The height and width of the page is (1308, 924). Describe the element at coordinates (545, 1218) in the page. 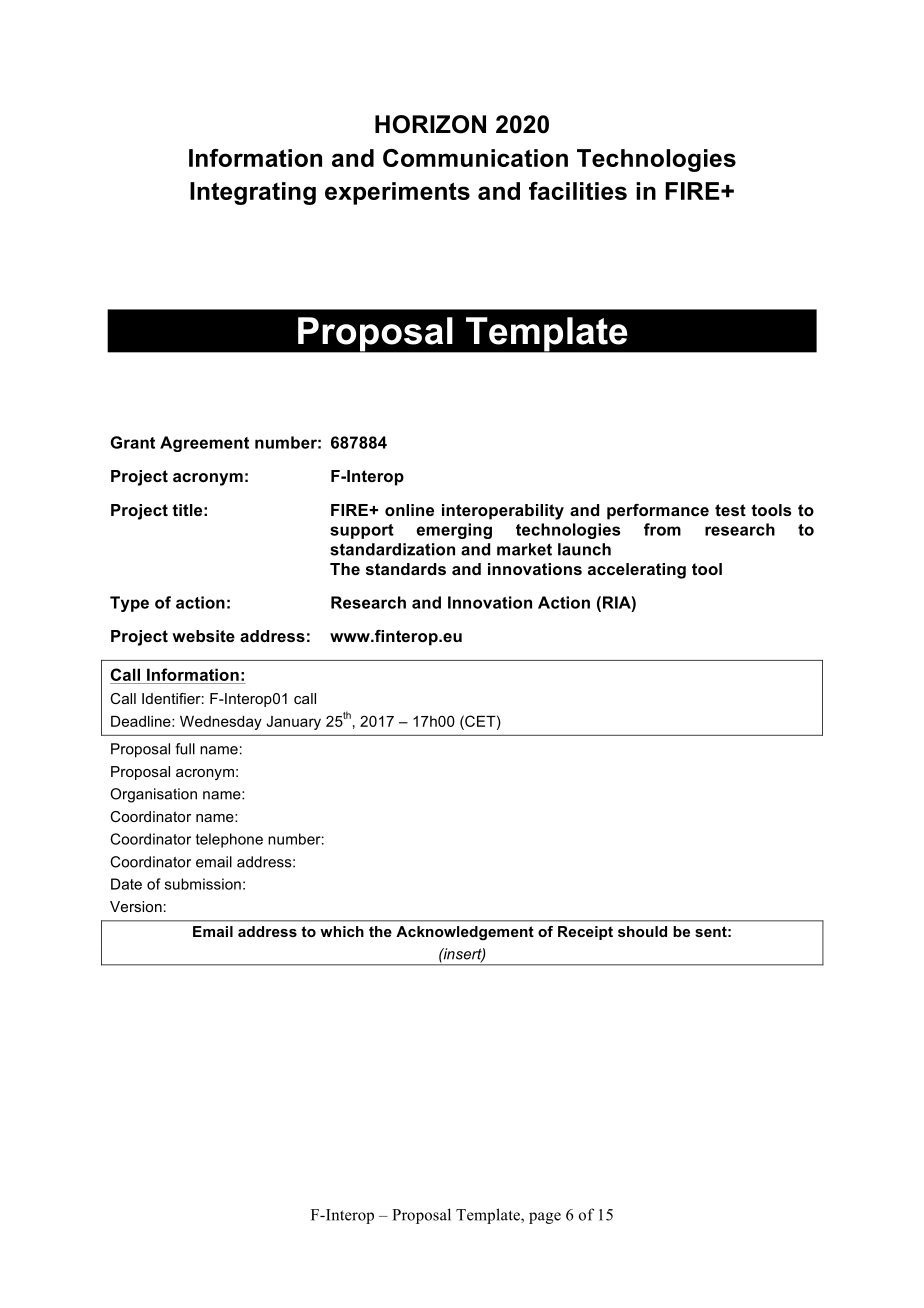

I see `page` at that location.
